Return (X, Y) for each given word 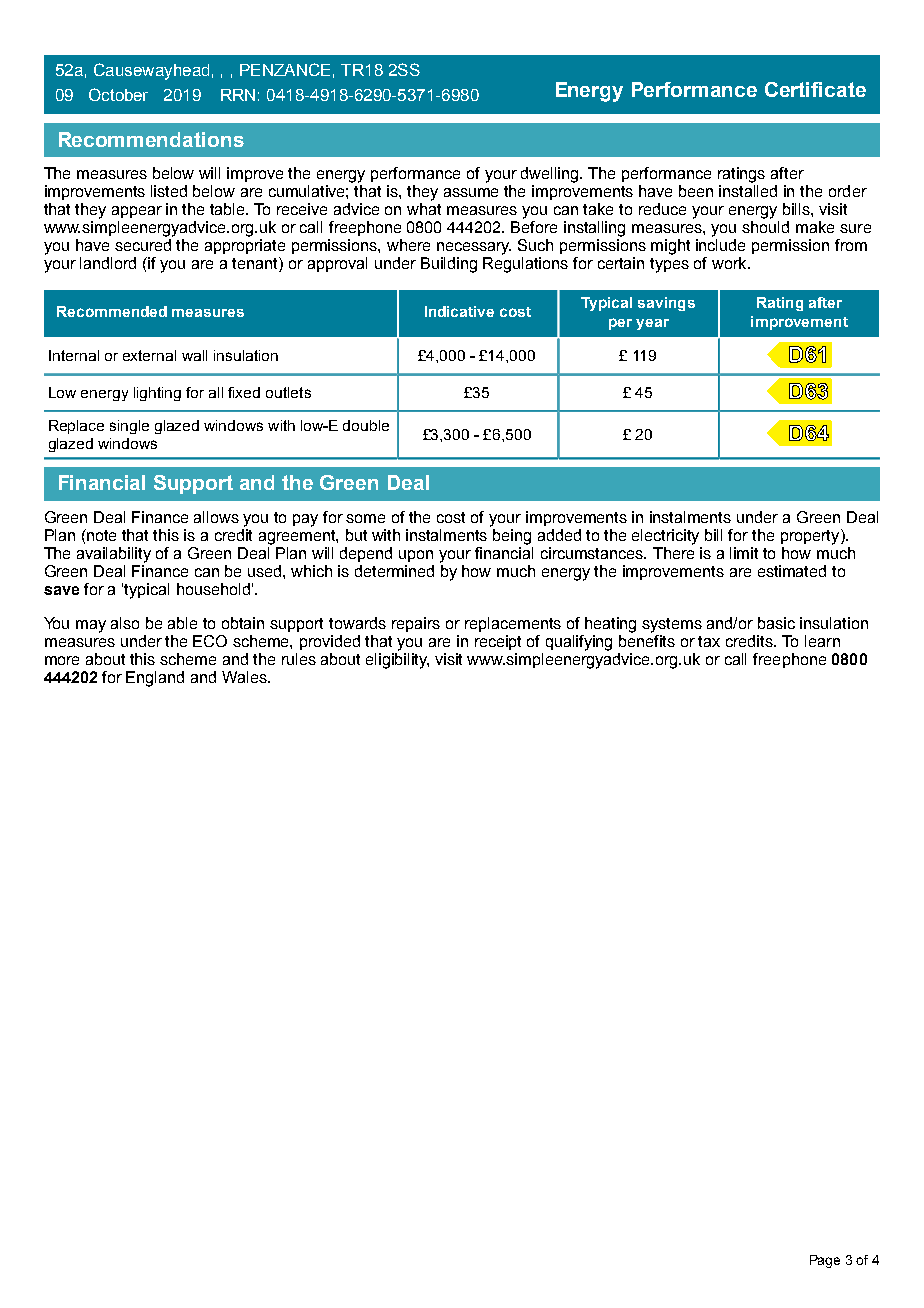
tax (709, 641)
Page (825, 1261)
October (118, 94)
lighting (157, 394)
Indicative (459, 311)
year (652, 324)
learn (822, 641)
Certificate (815, 89)
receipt (498, 642)
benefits (647, 641)
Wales (245, 677)
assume (471, 192)
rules (299, 659)
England (155, 679)
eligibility (397, 661)
